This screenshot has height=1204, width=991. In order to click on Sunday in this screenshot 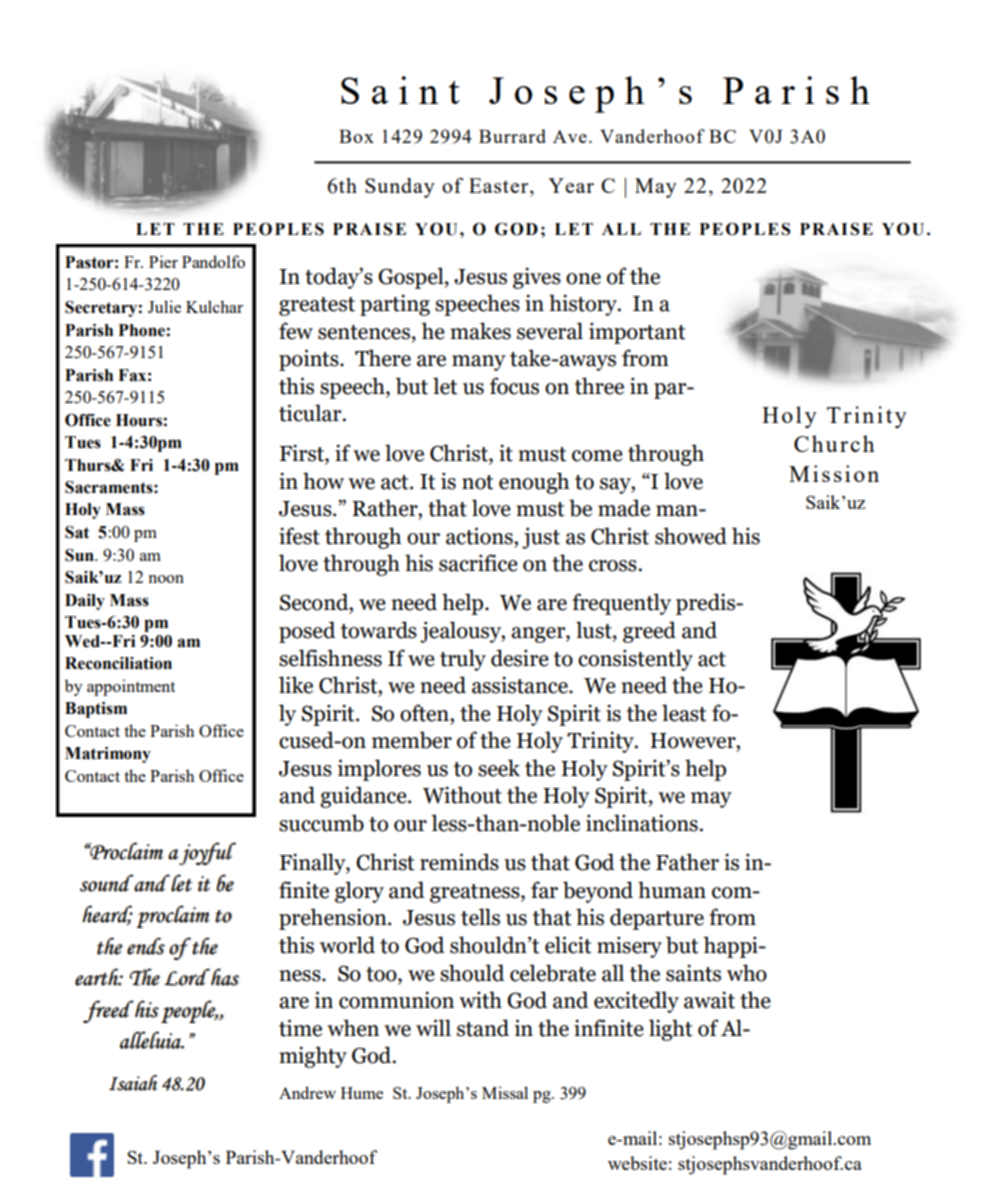, I will do `click(400, 188)`.
